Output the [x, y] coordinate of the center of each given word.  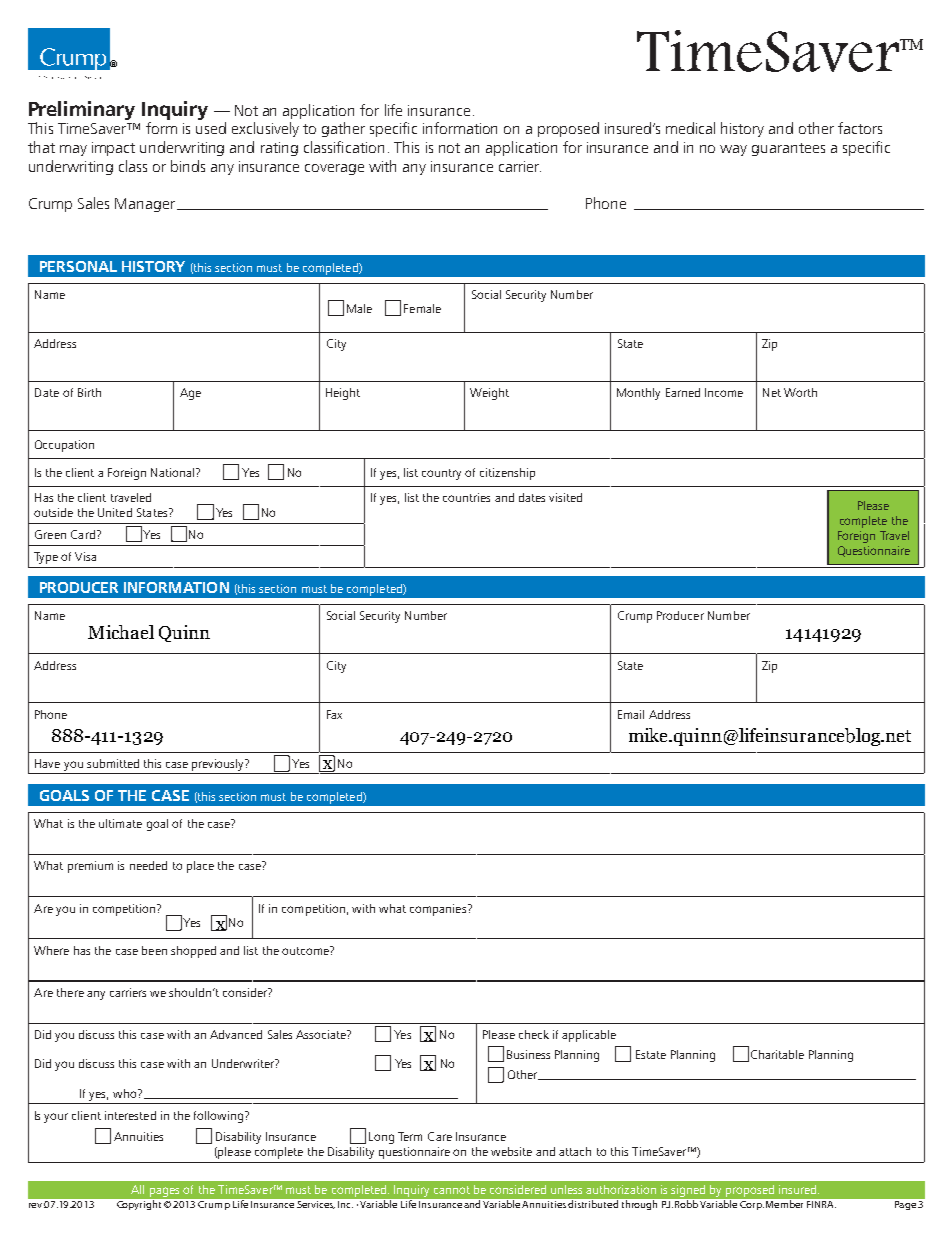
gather [343, 129]
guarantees [788, 149]
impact [113, 149]
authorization [621, 1189]
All [137, 1189]
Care [440, 1136]
